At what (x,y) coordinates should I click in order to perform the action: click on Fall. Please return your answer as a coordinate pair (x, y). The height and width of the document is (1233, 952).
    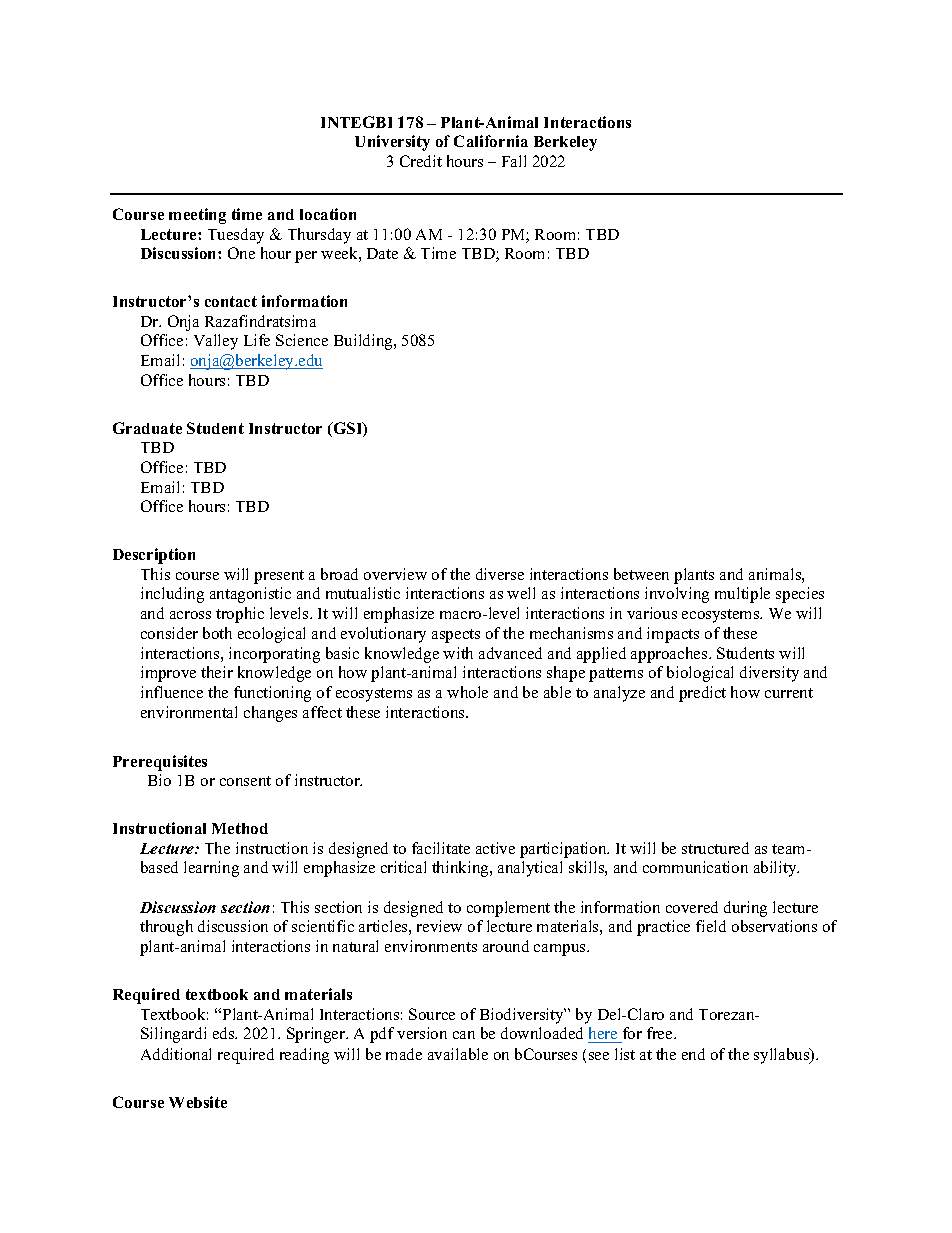
    Looking at the image, I should click on (514, 161).
